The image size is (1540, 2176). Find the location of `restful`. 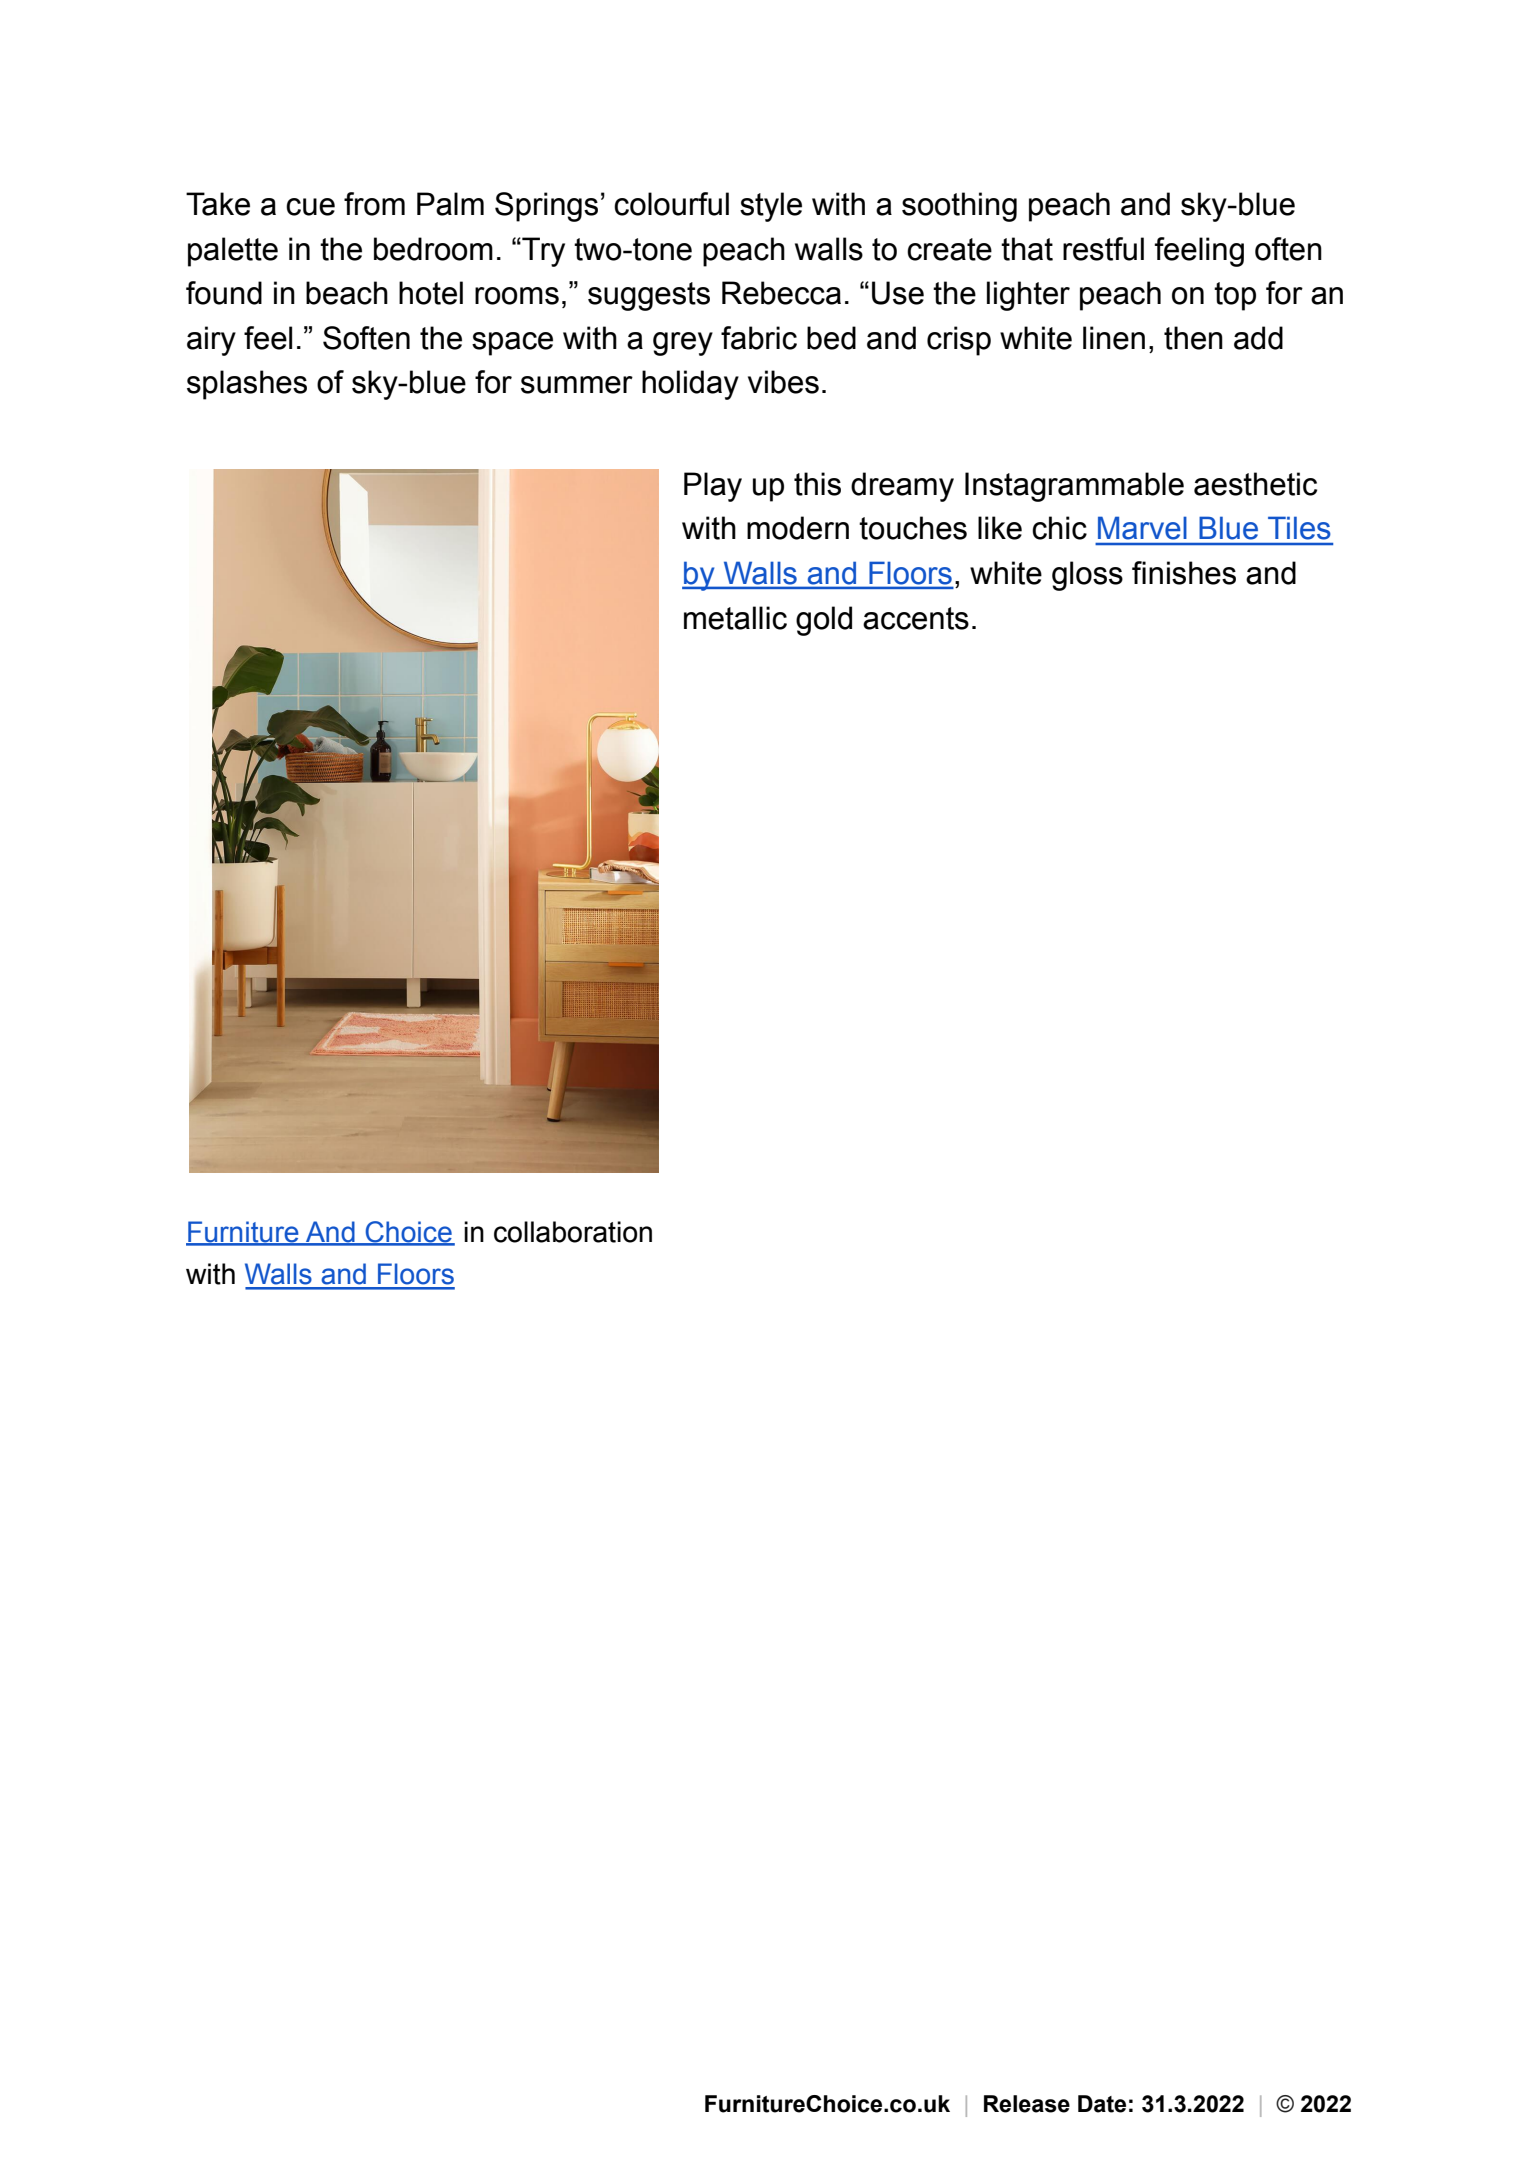

restful is located at coordinates (1103, 249).
